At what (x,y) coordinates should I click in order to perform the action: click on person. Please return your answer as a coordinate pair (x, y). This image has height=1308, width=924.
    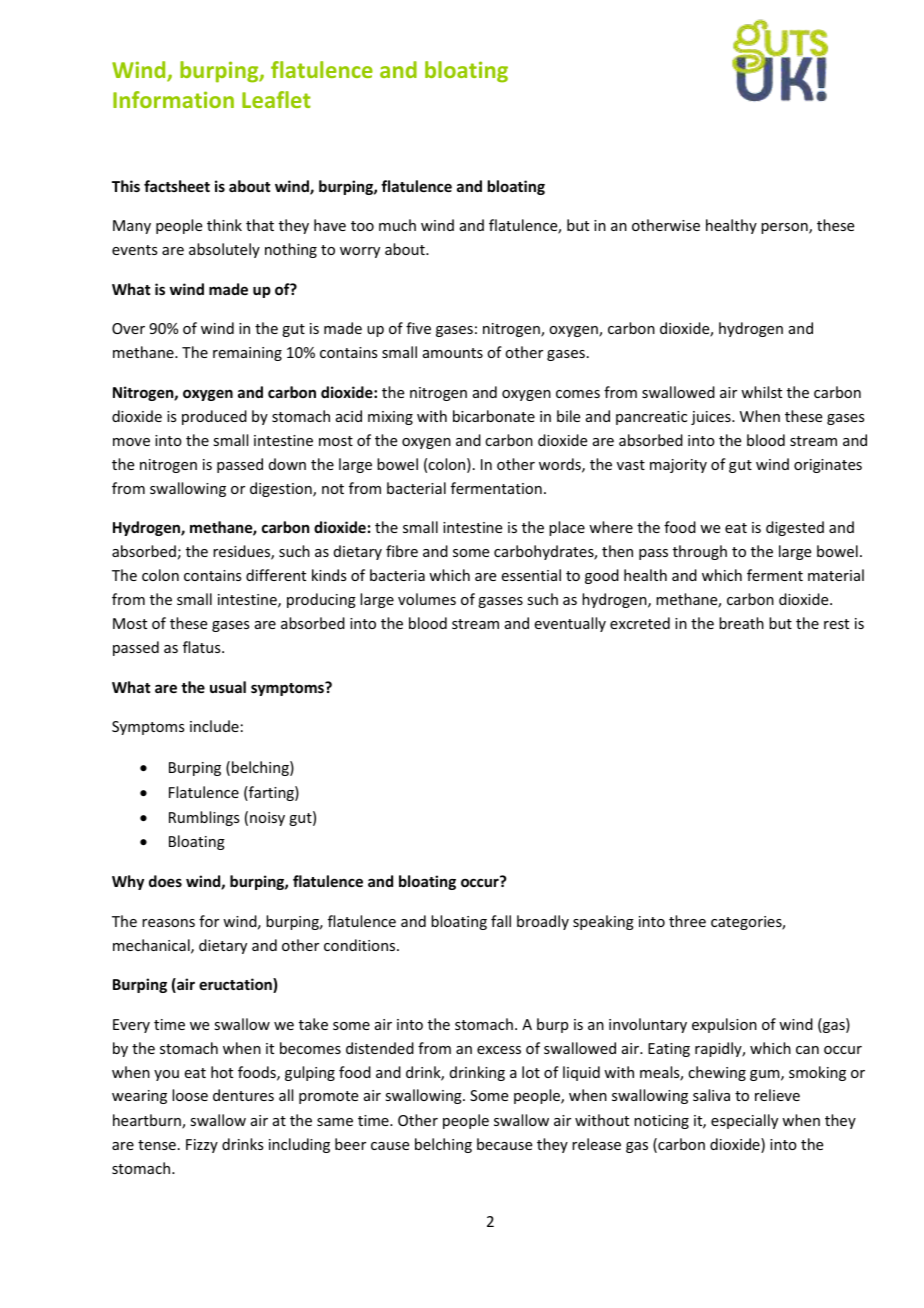
    Looking at the image, I should click on (785, 228).
